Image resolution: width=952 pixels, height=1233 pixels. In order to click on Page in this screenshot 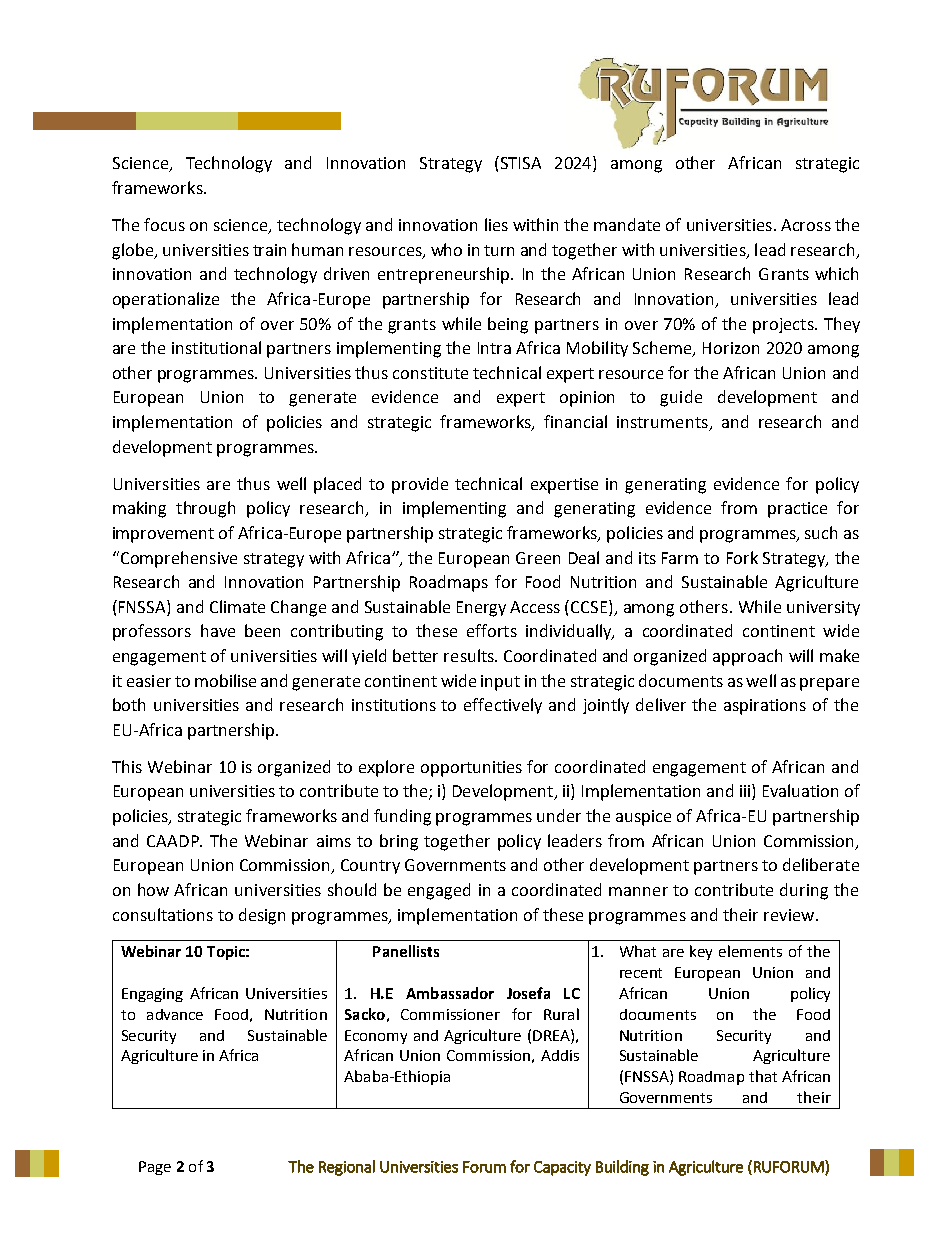, I will do `click(155, 1168)`.
